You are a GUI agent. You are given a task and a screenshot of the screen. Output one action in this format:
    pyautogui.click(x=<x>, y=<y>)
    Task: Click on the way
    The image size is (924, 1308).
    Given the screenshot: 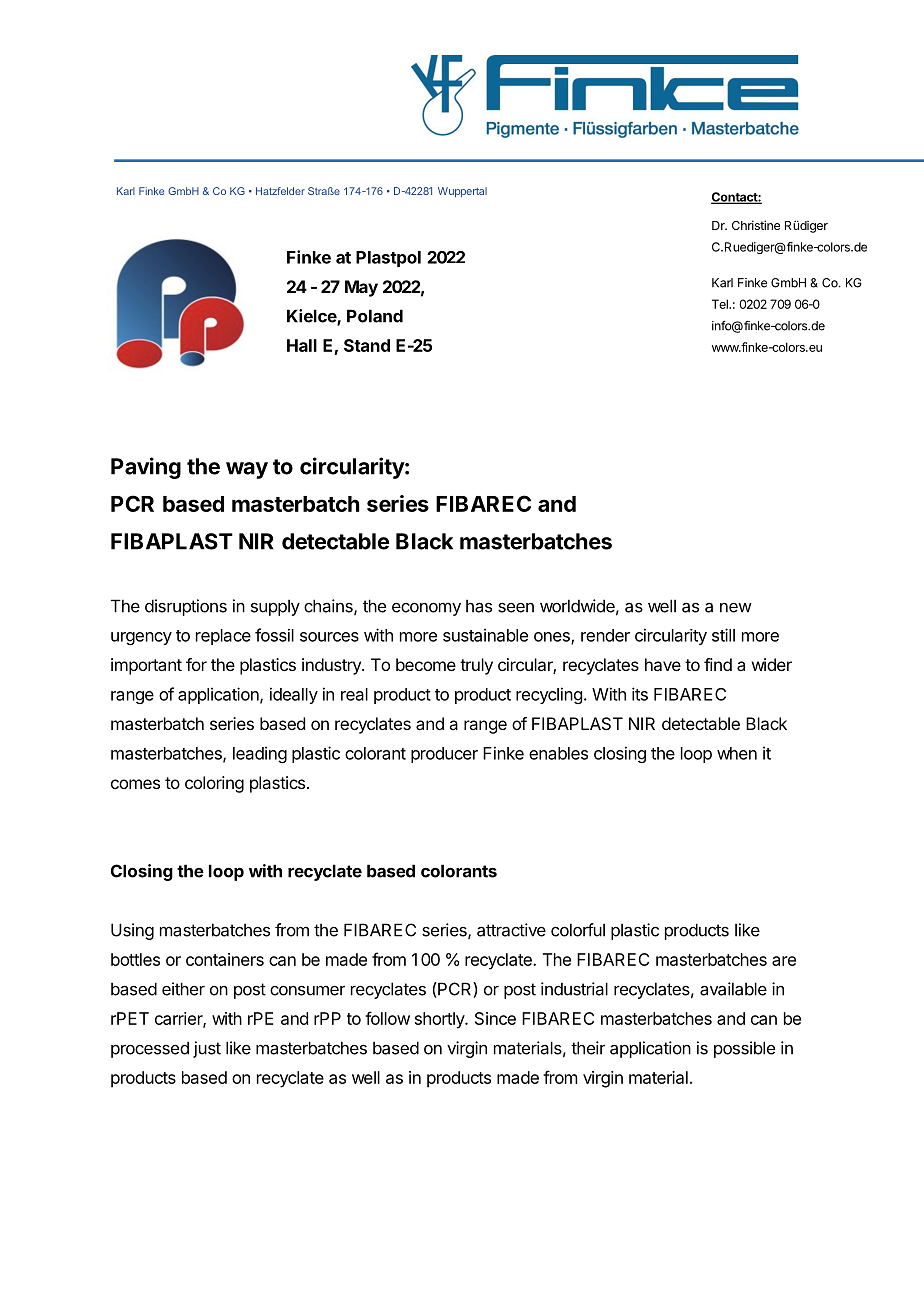 What is the action you would take?
    pyautogui.click(x=247, y=470)
